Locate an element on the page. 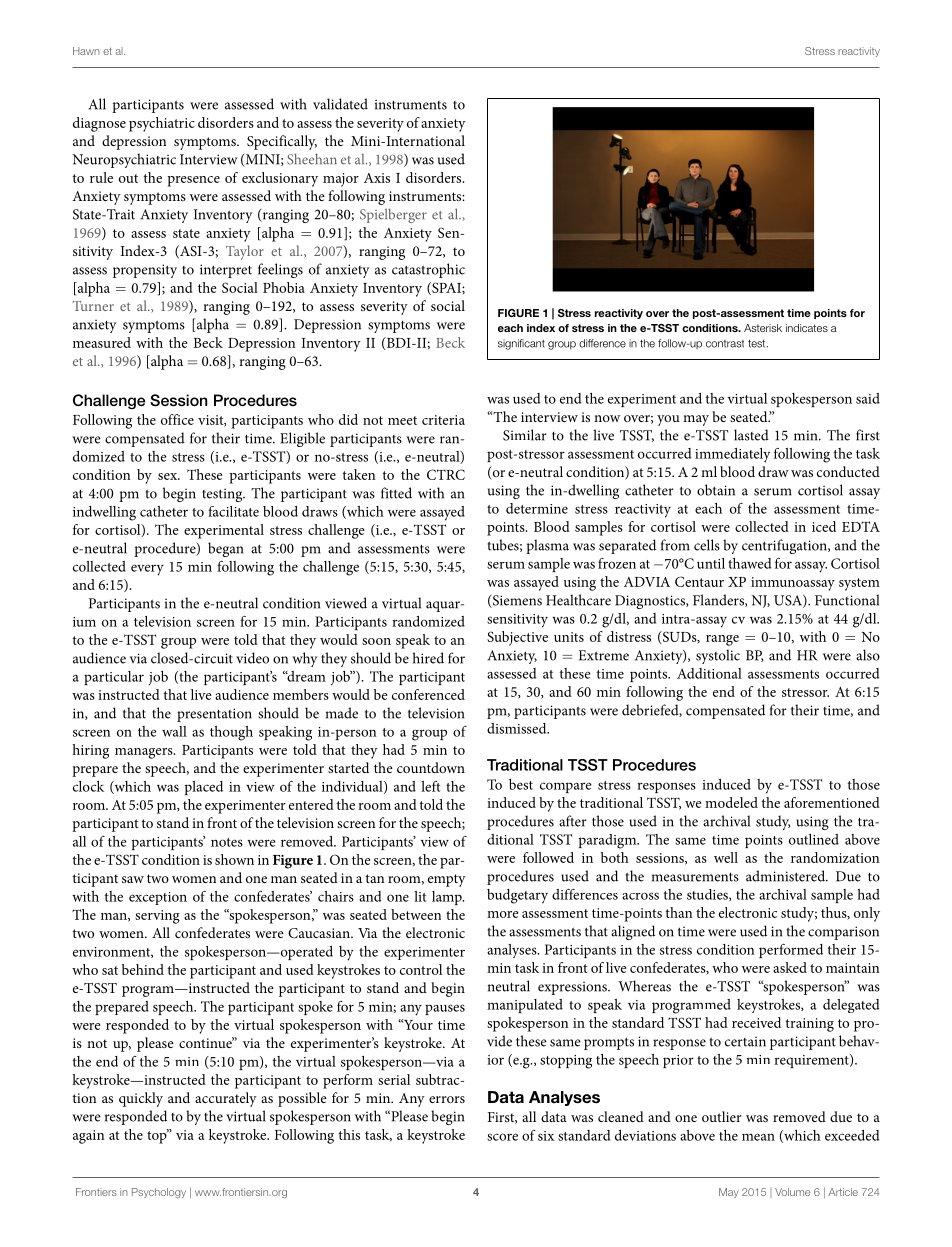 The width and height of the page is (952, 1247). measured is located at coordinates (102, 342).
